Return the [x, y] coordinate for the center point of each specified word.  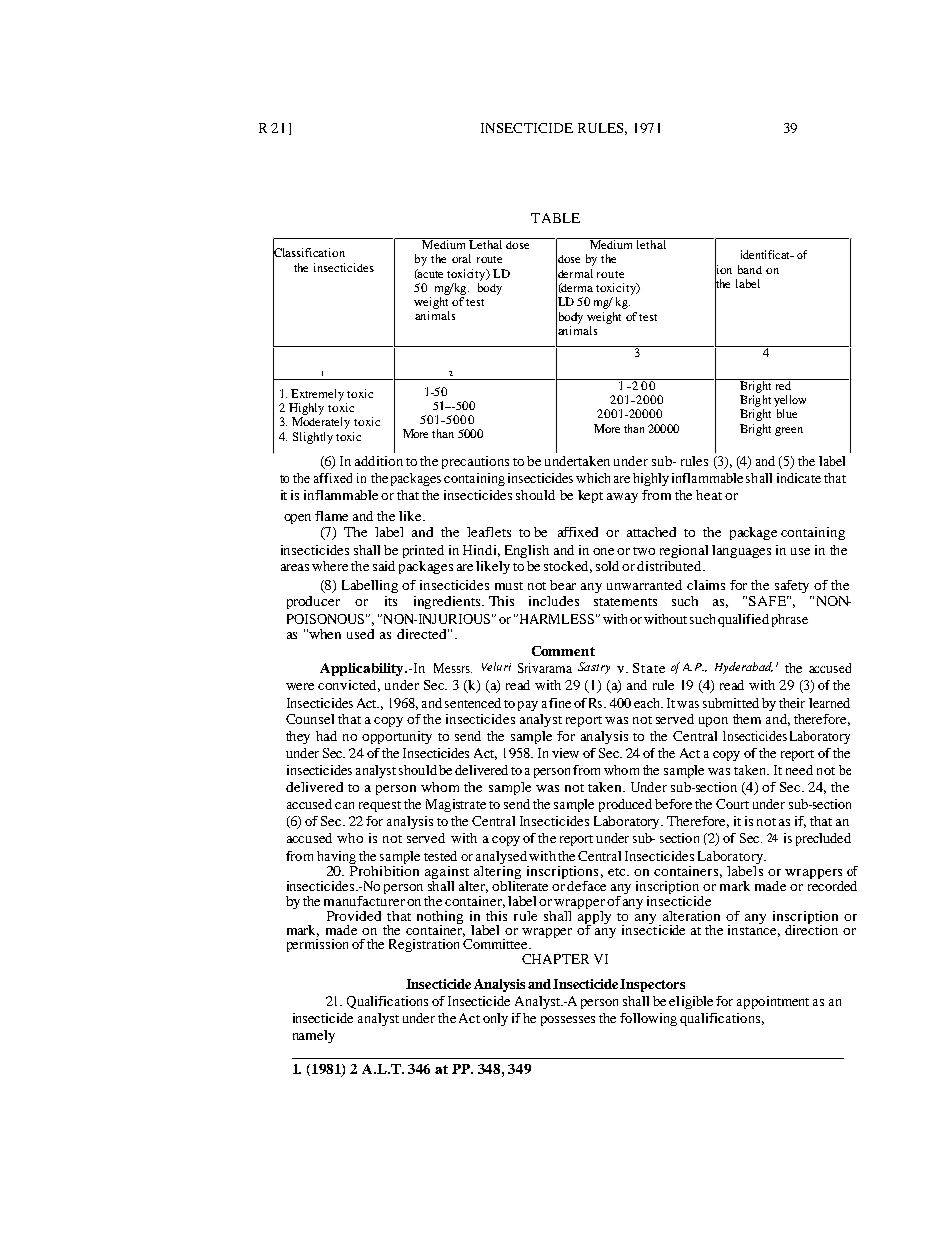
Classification [309, 253]
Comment [563, 651]
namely [314, 1036]
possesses [568, 1021]
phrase [790, 620]
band [750, 269]
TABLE [555, 218]
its [391, 601]
